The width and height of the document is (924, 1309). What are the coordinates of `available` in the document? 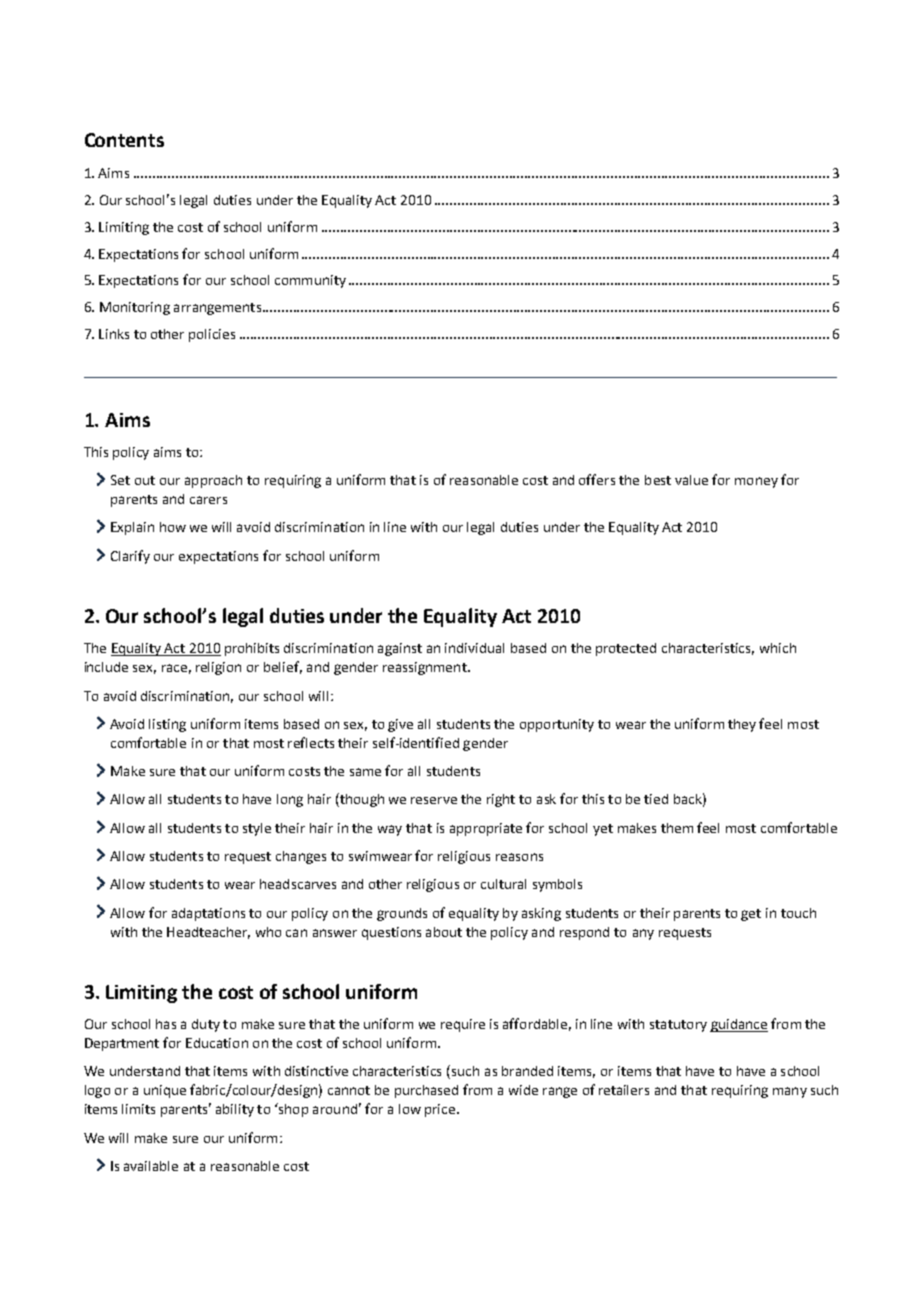 It's located at (151, 1166).
